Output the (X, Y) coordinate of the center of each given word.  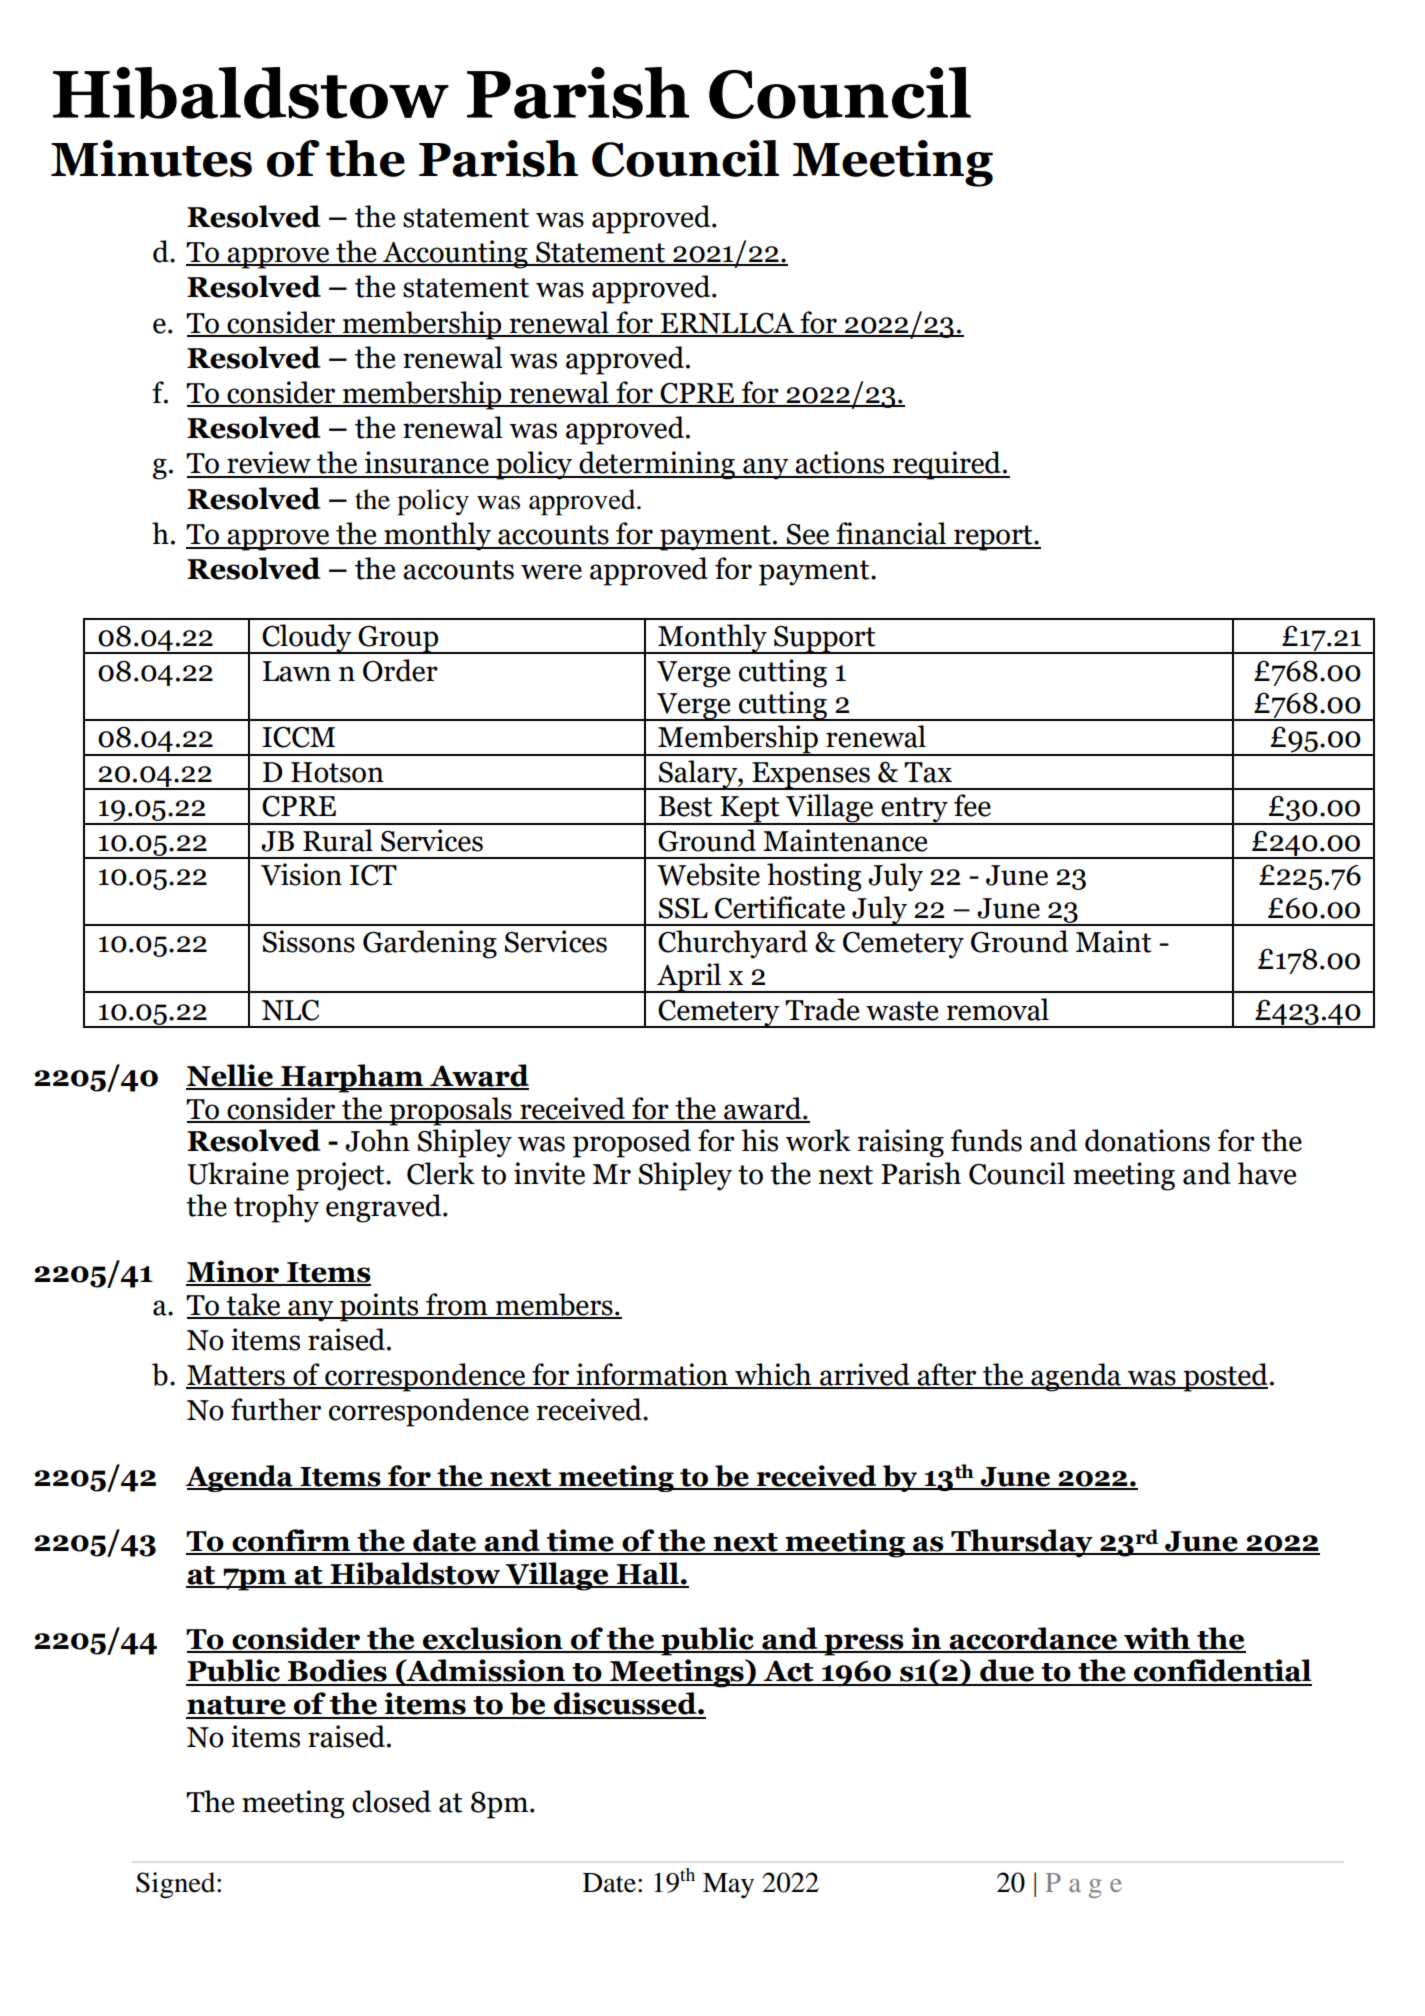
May (728, 1886)
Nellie (230, 1076)
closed (391, 1801)
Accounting (455, 254)
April (689, 978)
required (947, 465)
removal (997, 1009)
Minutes (151, 158)
